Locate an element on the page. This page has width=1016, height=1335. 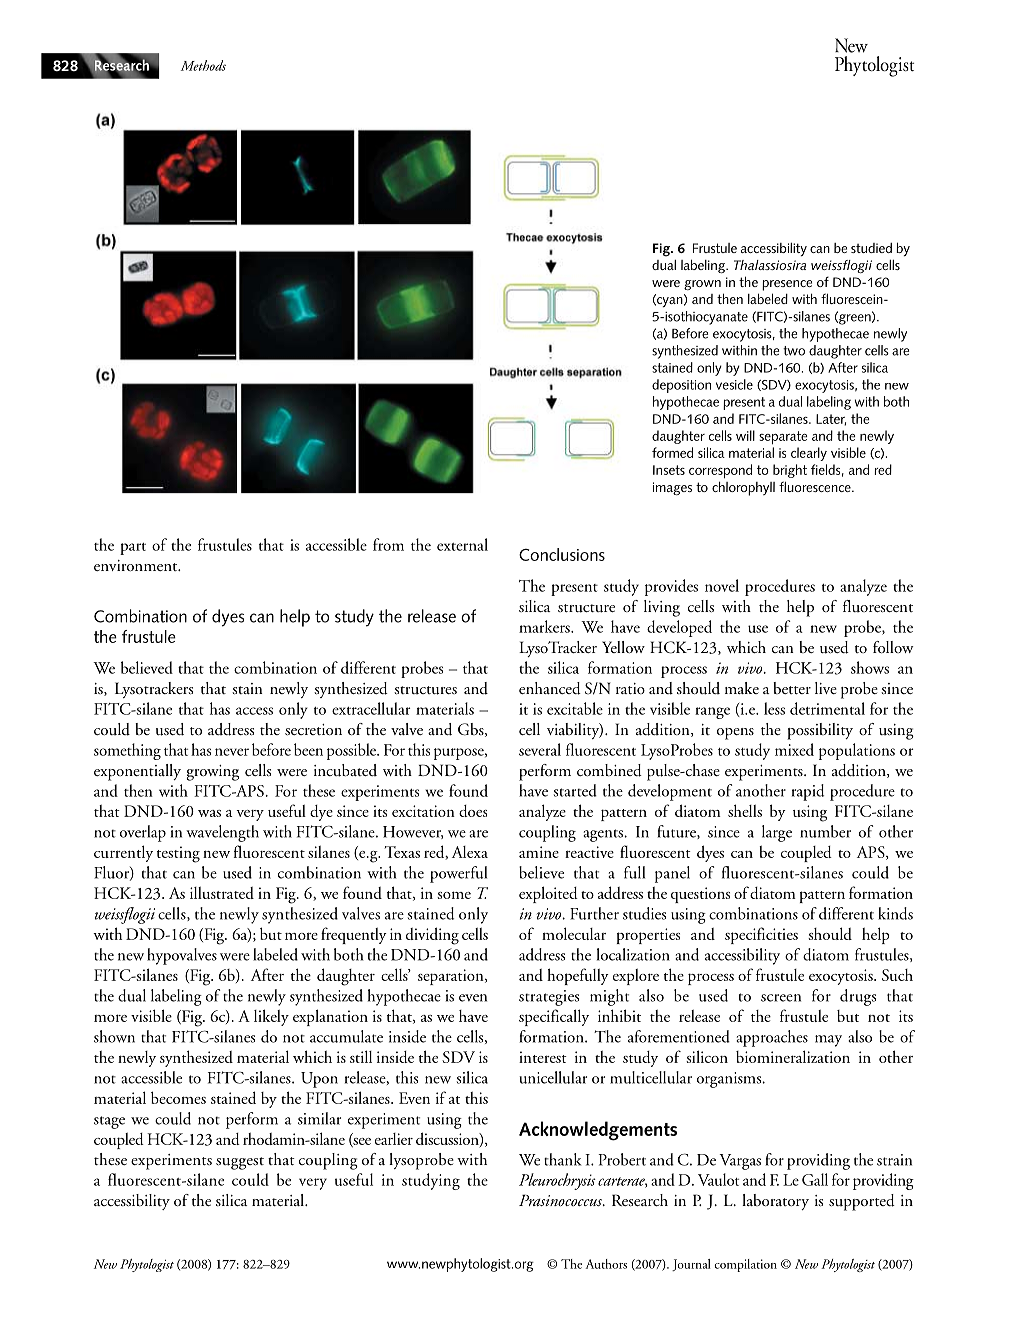
two is located at coordinates (794, 351).
